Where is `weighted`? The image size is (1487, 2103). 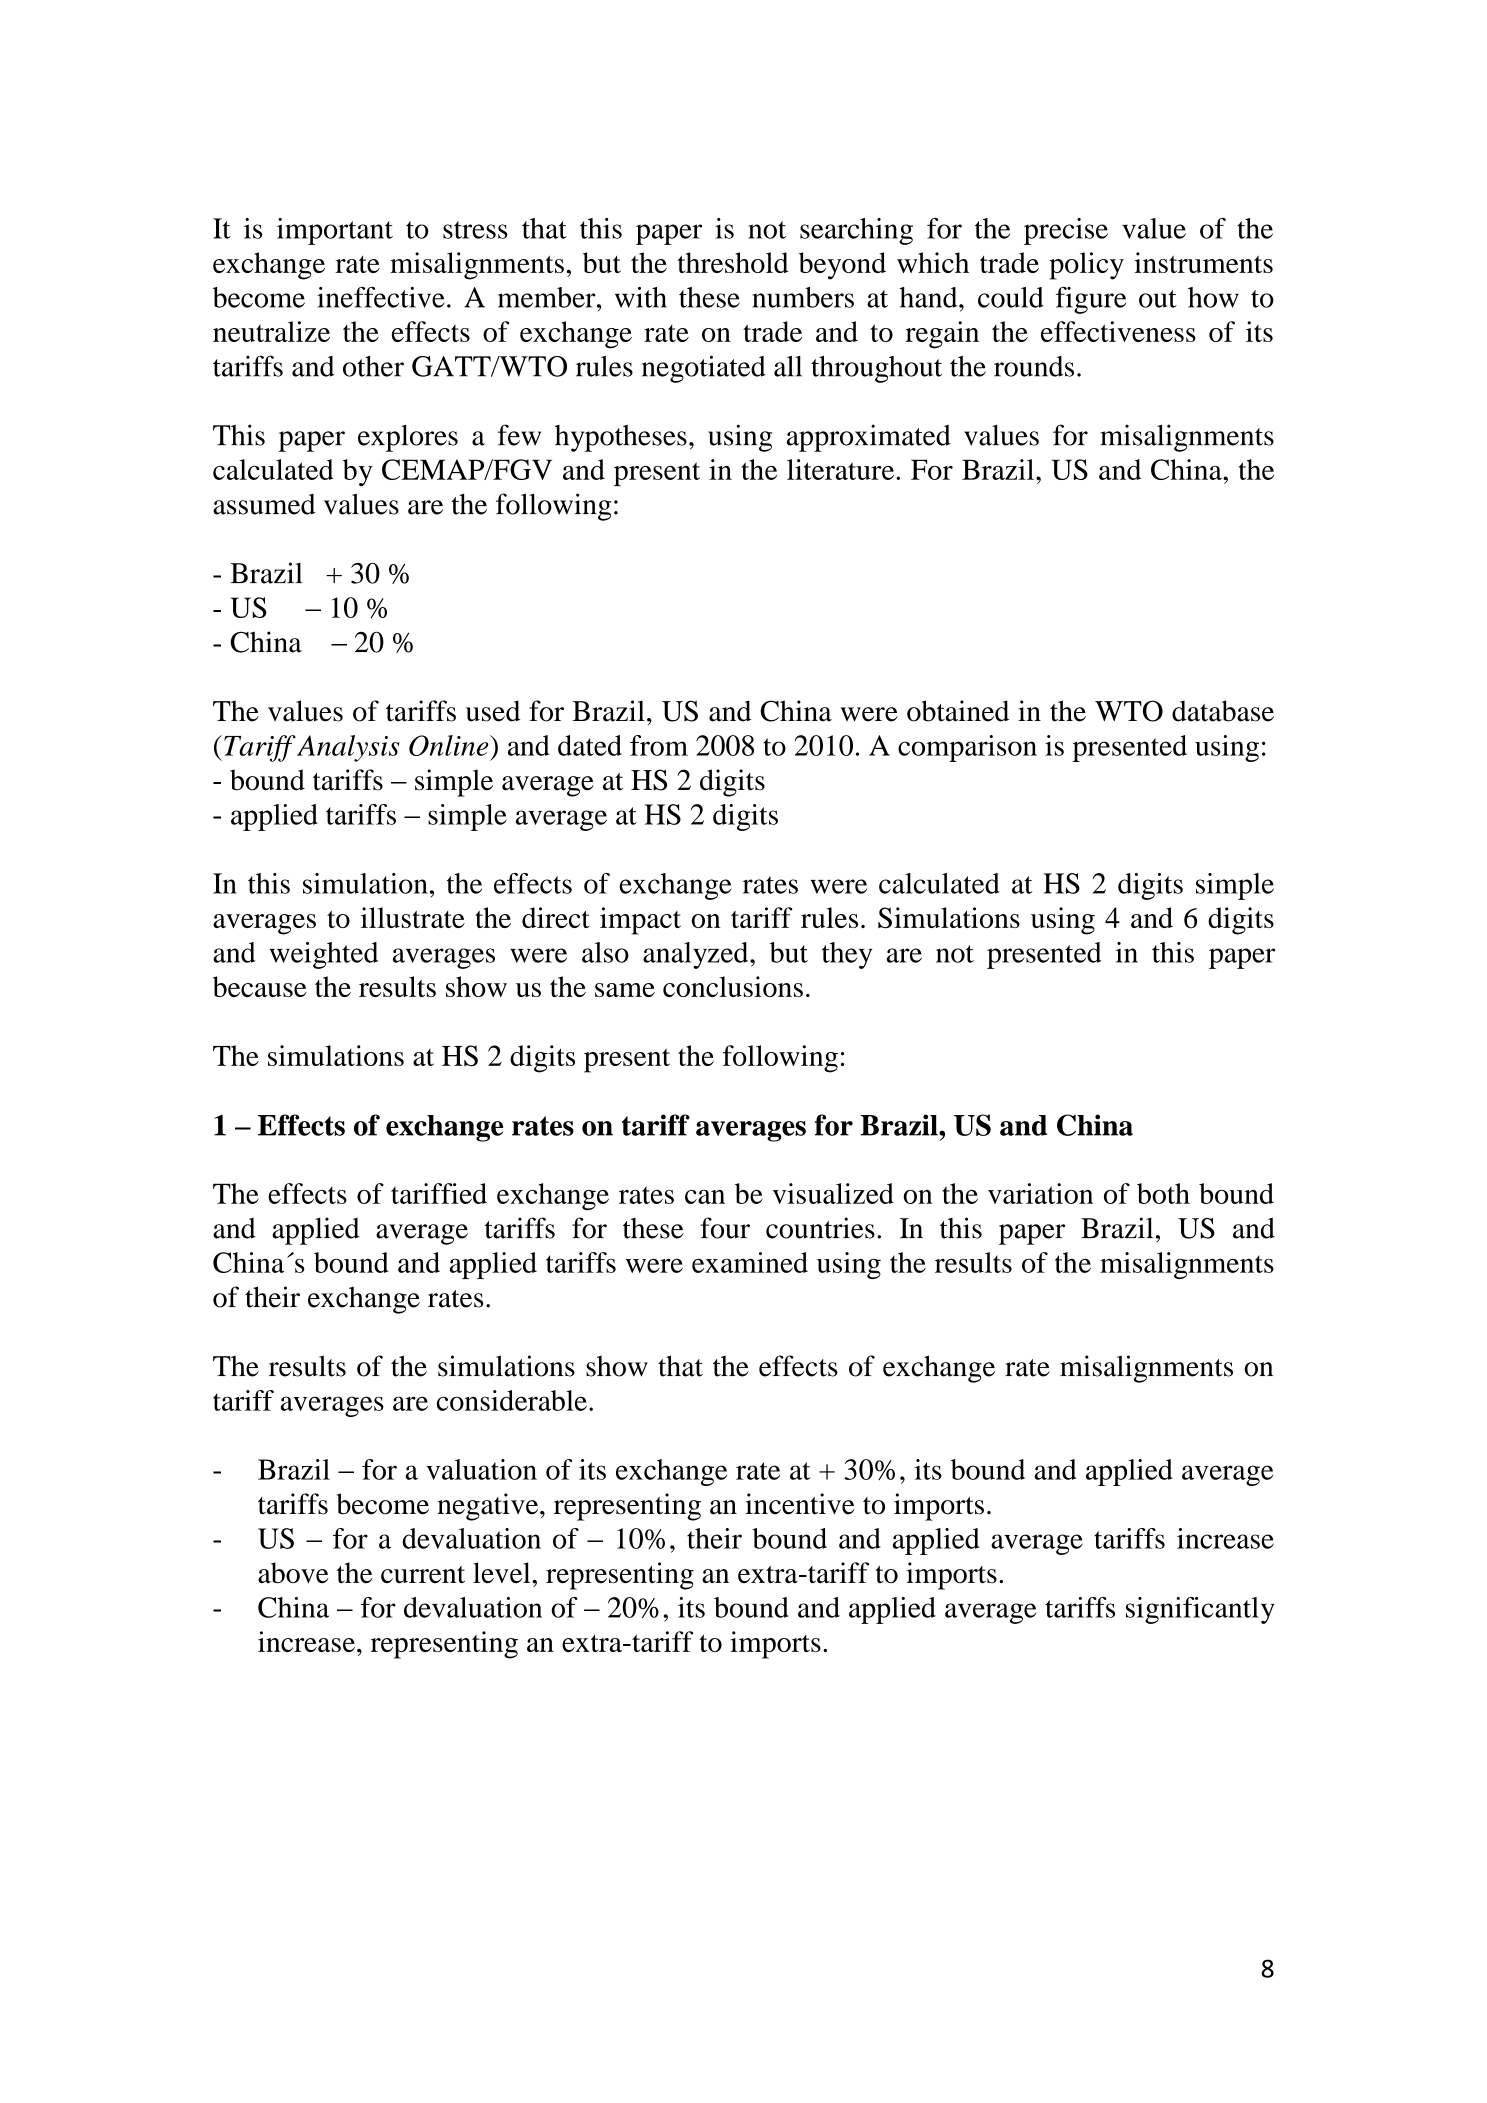
weighted is located at coordinates (324, 955).
